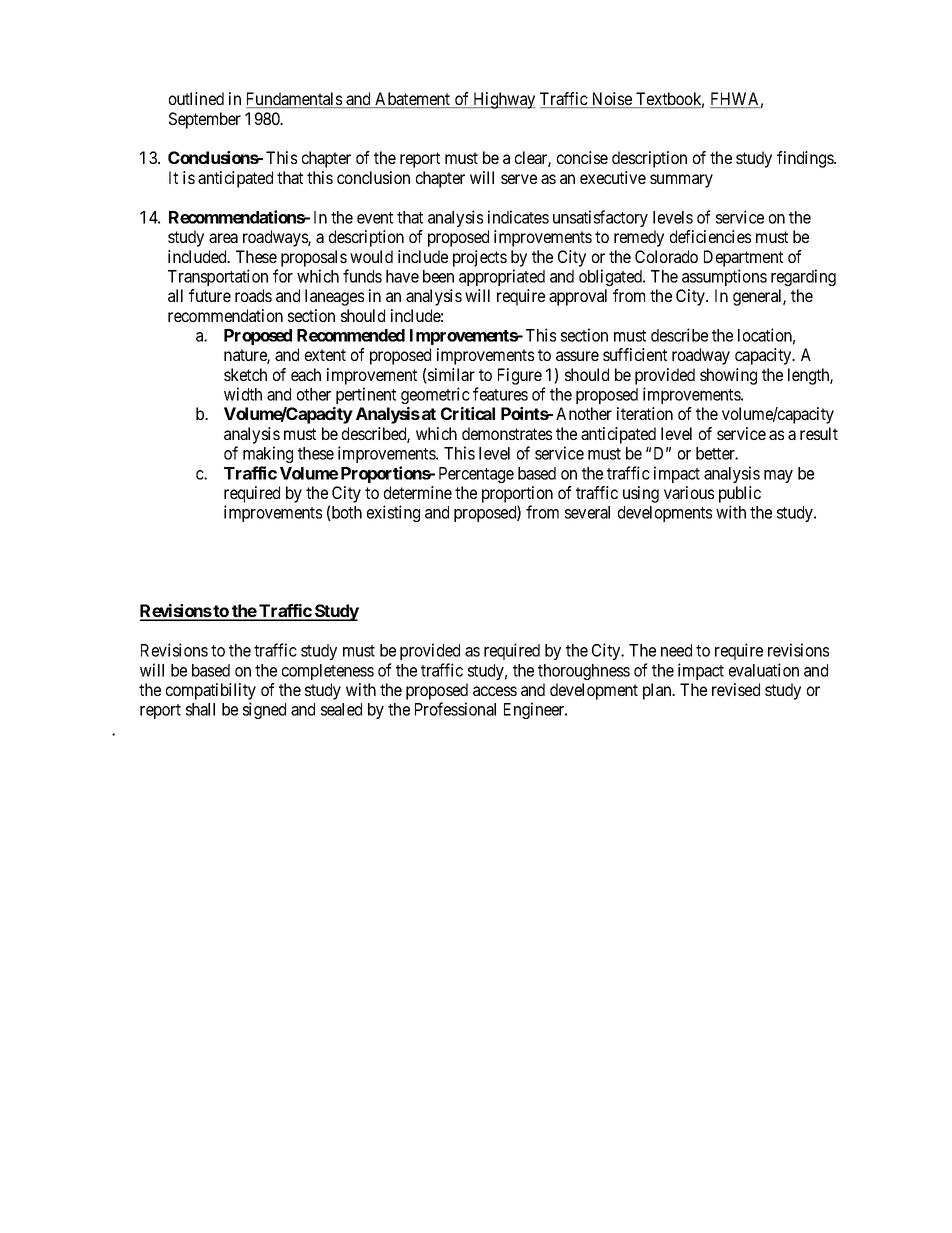 Image resolution: width=952 pixels, height=1233 pixels. I want to click on need, so click(676, 650).
